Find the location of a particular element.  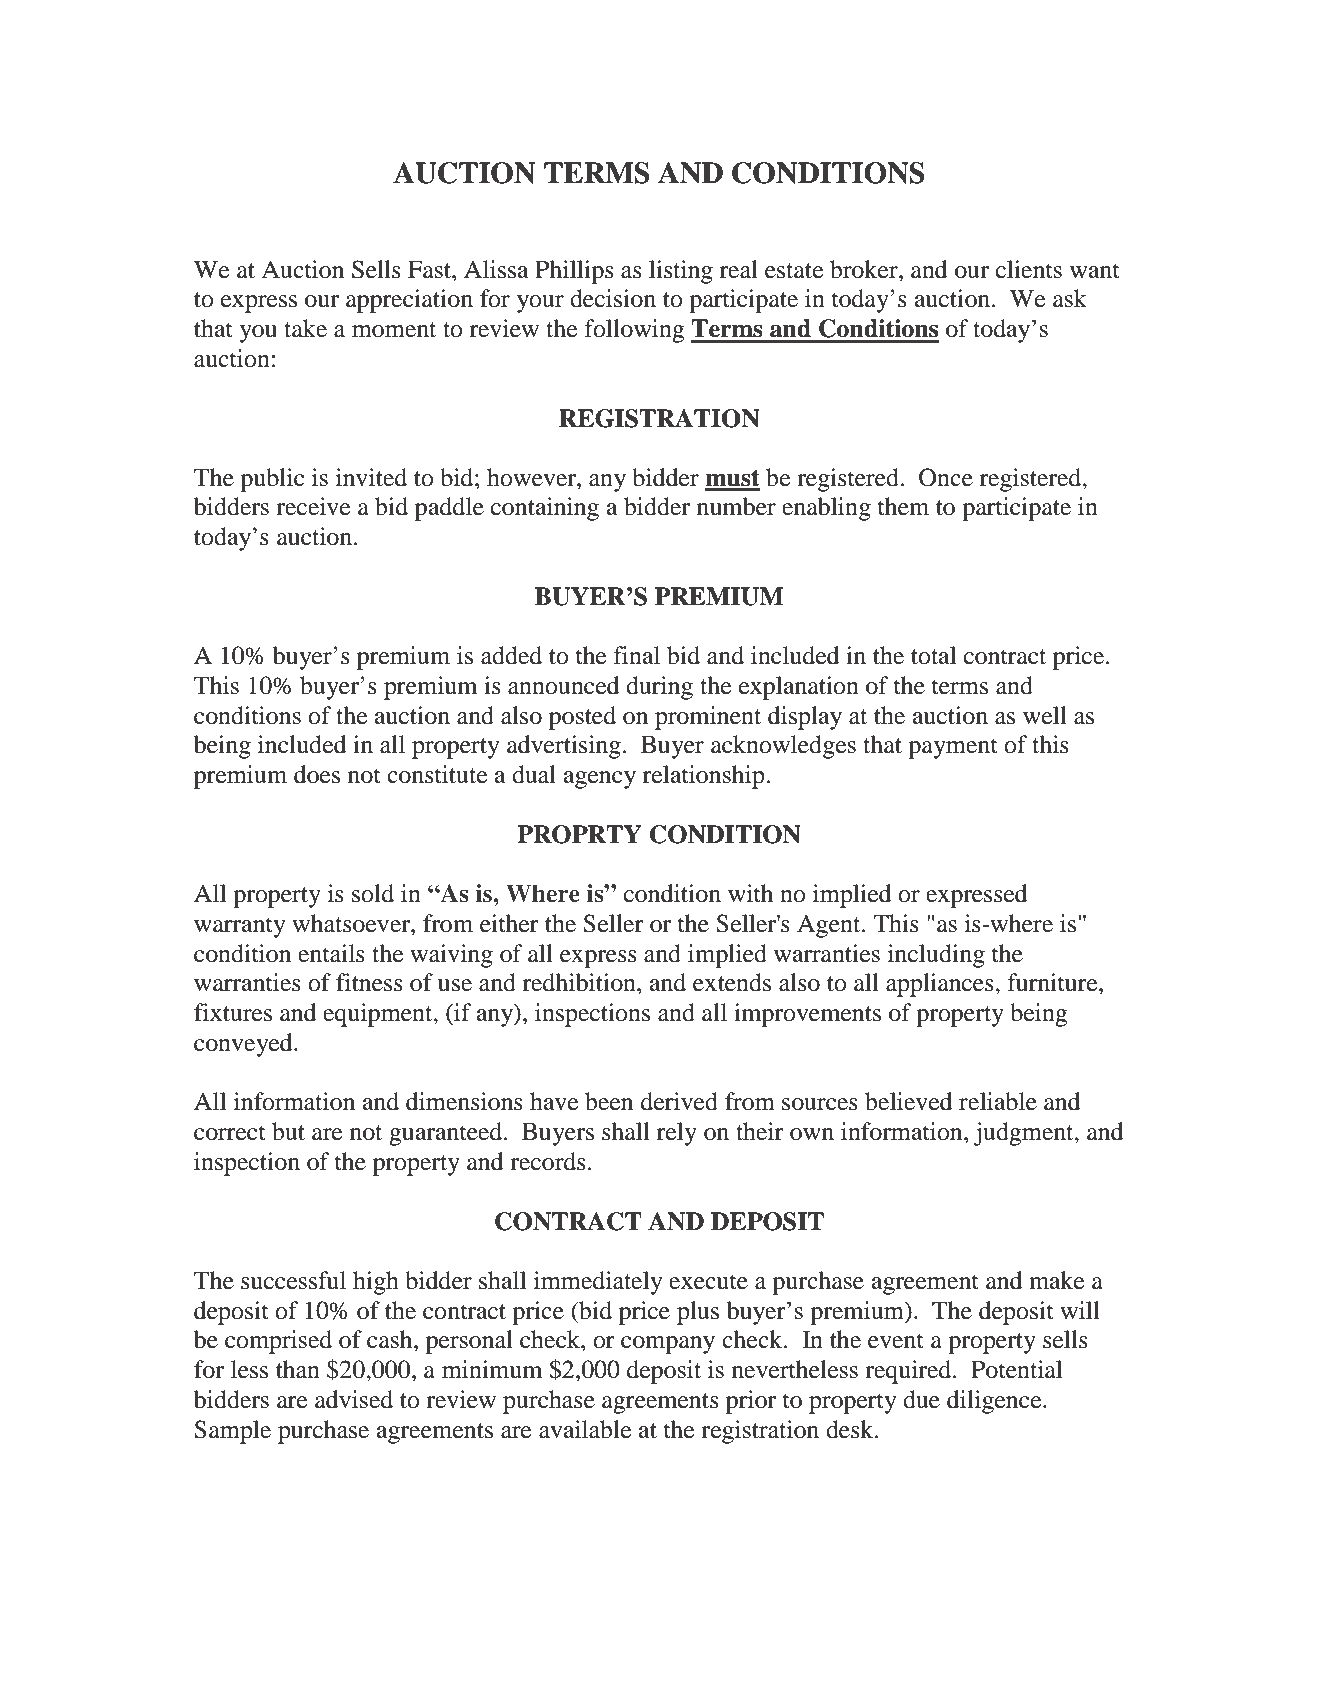

total is located at coordinates (933, 655).
